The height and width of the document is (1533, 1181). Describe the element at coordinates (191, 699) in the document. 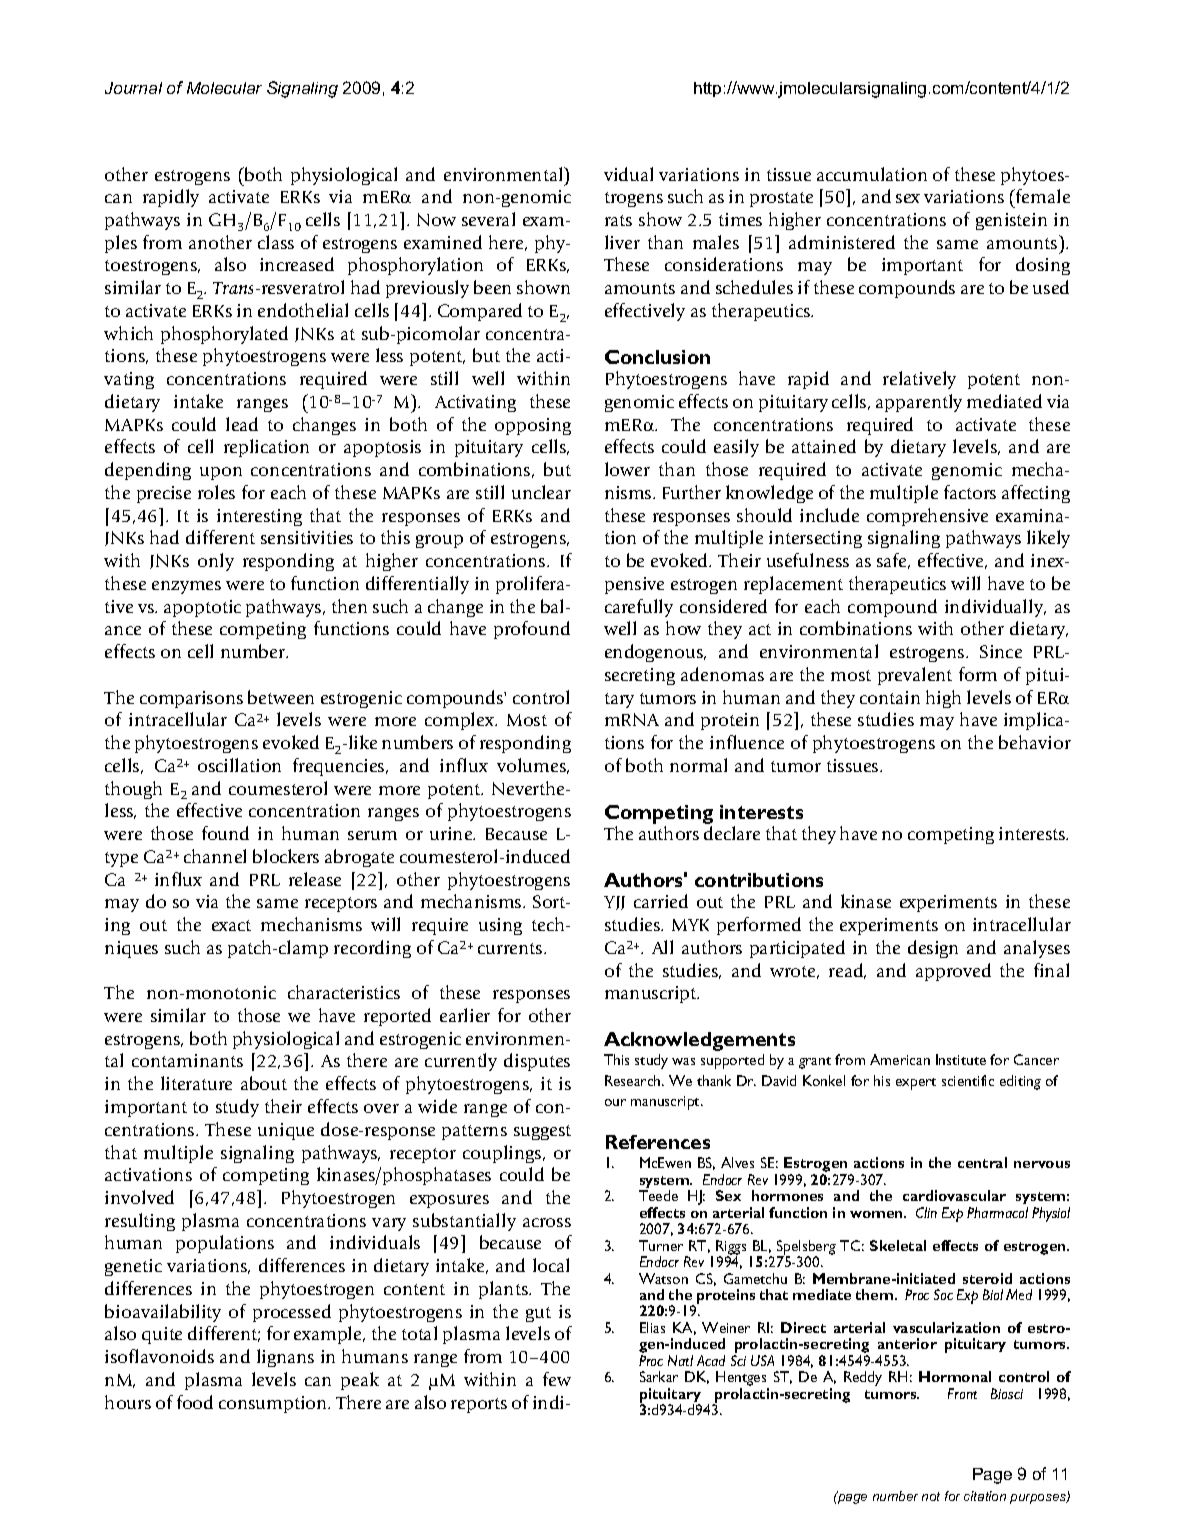

I see `comparisons` at that location.
